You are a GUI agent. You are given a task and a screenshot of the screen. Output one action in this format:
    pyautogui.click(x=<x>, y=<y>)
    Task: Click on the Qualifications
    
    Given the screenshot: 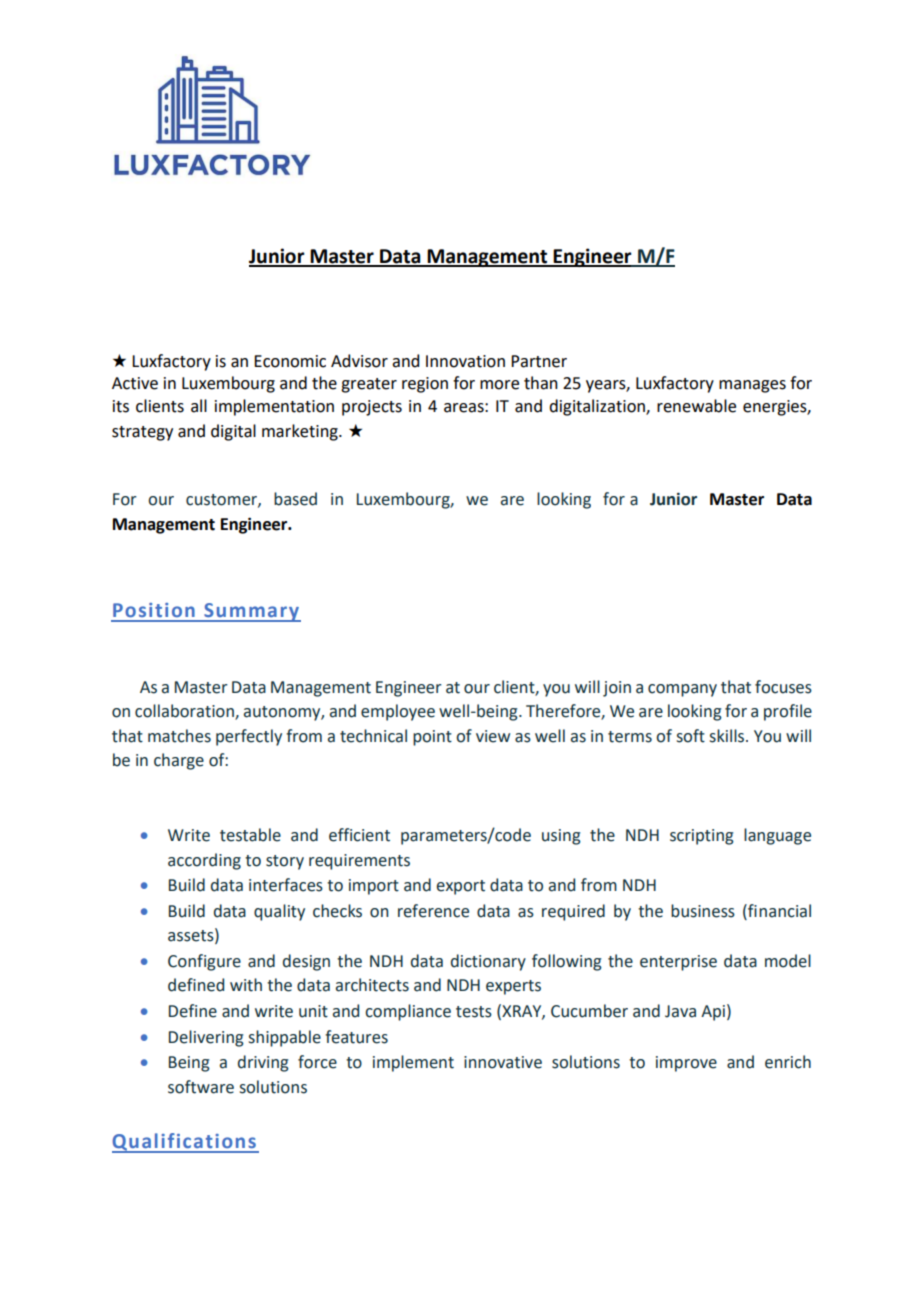 What is the action you would take?
    pyautogui.click(x=185, y=1143)
